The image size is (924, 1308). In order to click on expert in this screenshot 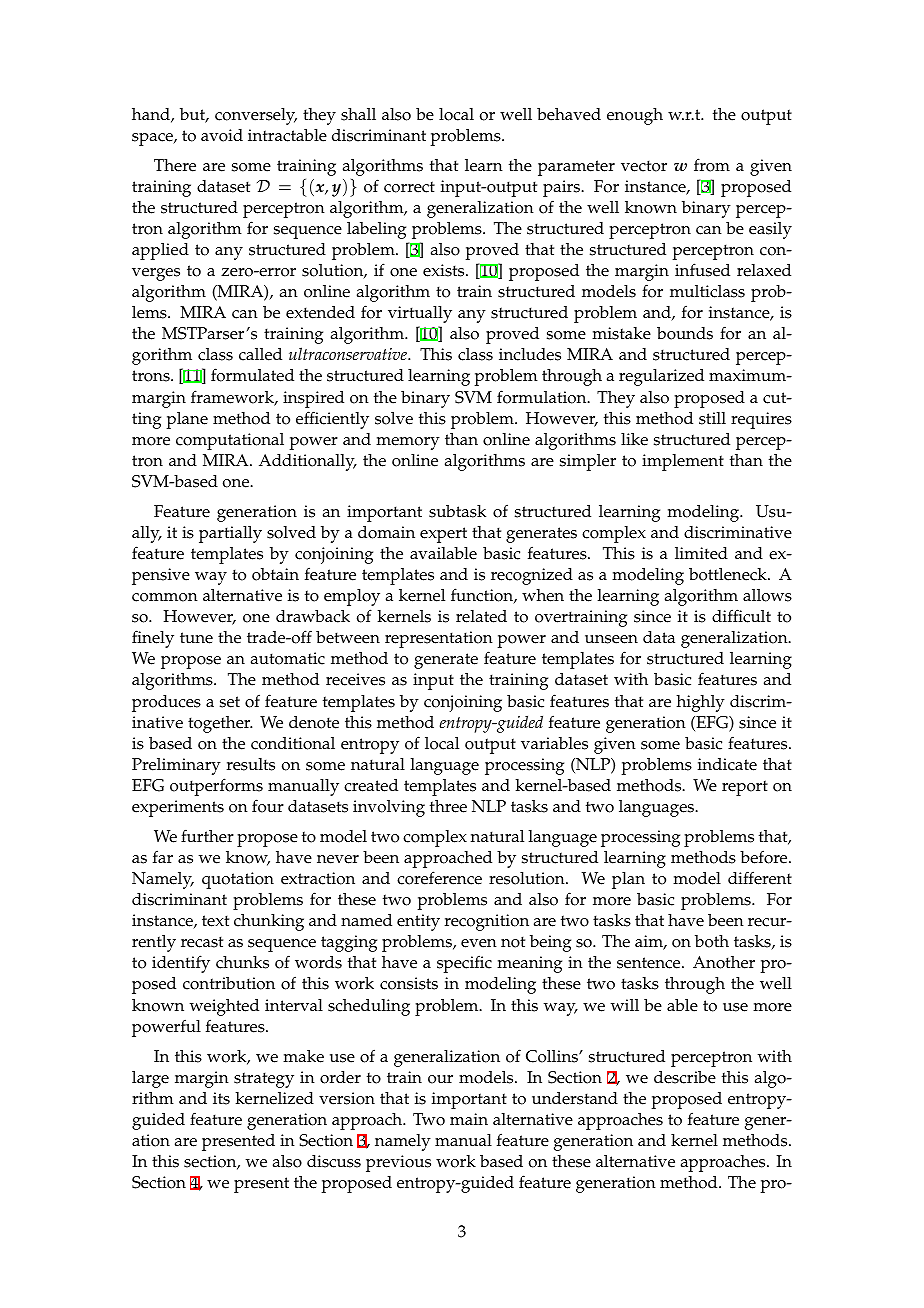, I will do `click(443, 535)`.
